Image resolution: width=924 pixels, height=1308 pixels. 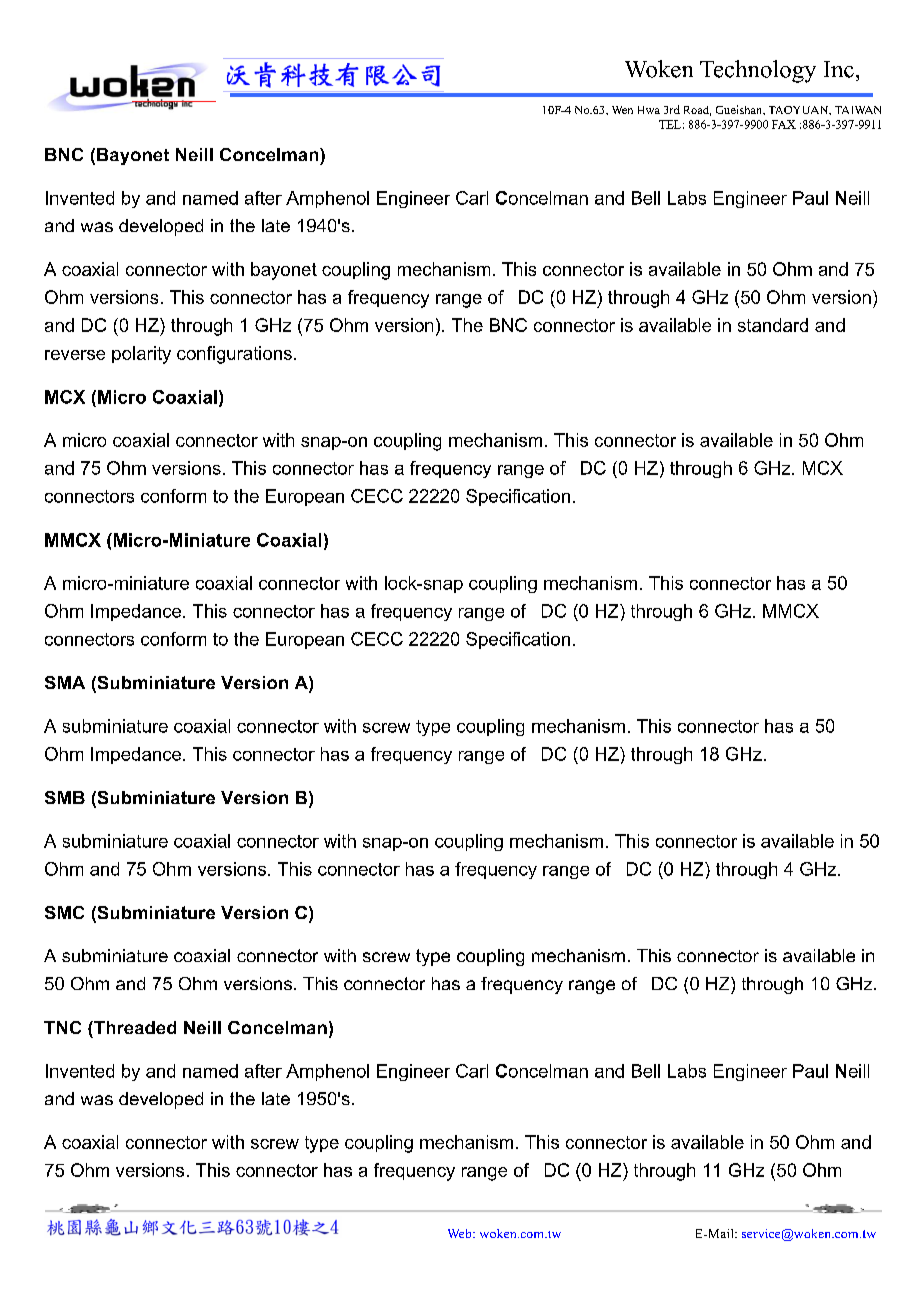 I want to click on standard, so click(x=773, y=325).
